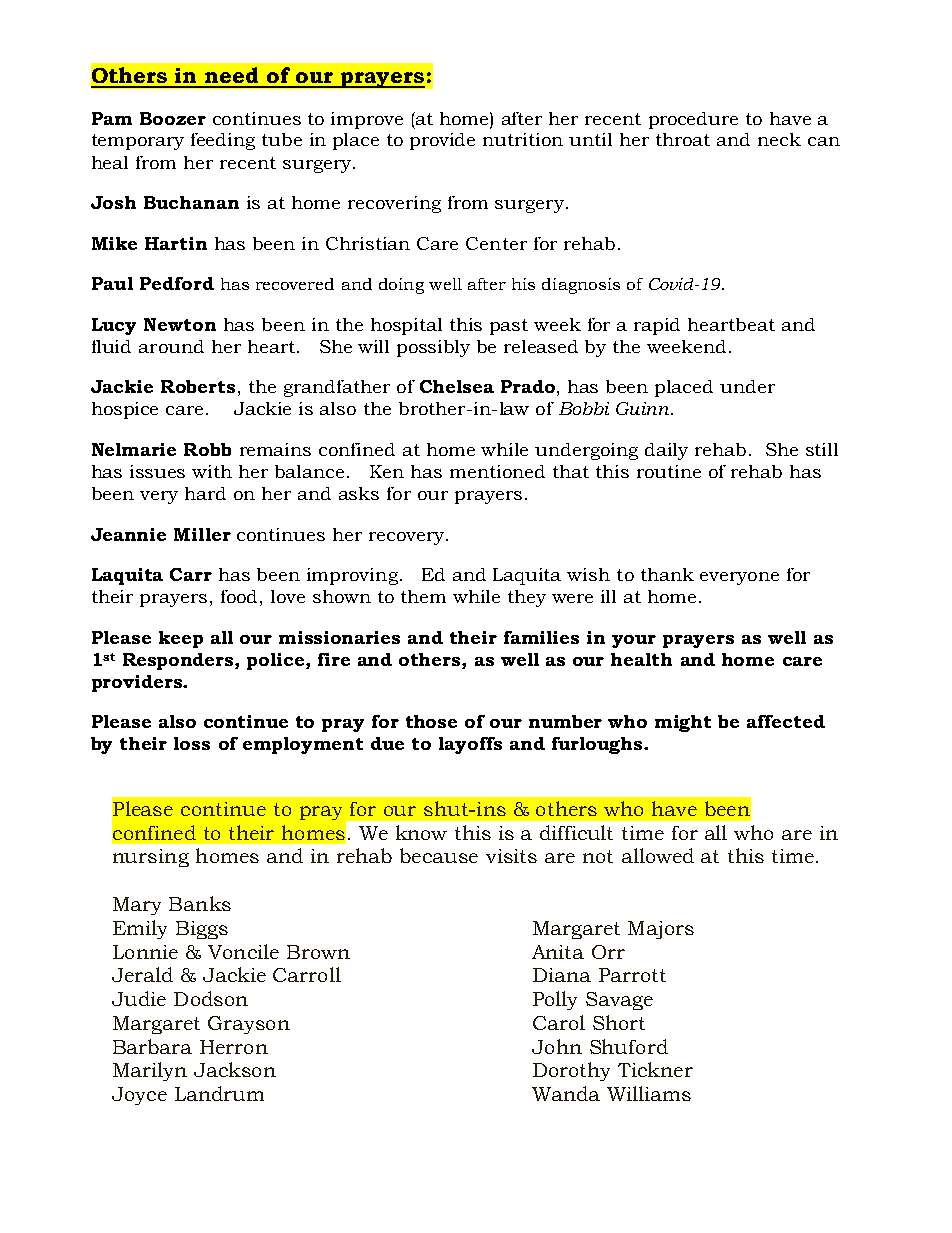  I want to click on them, so click(423, 596).
